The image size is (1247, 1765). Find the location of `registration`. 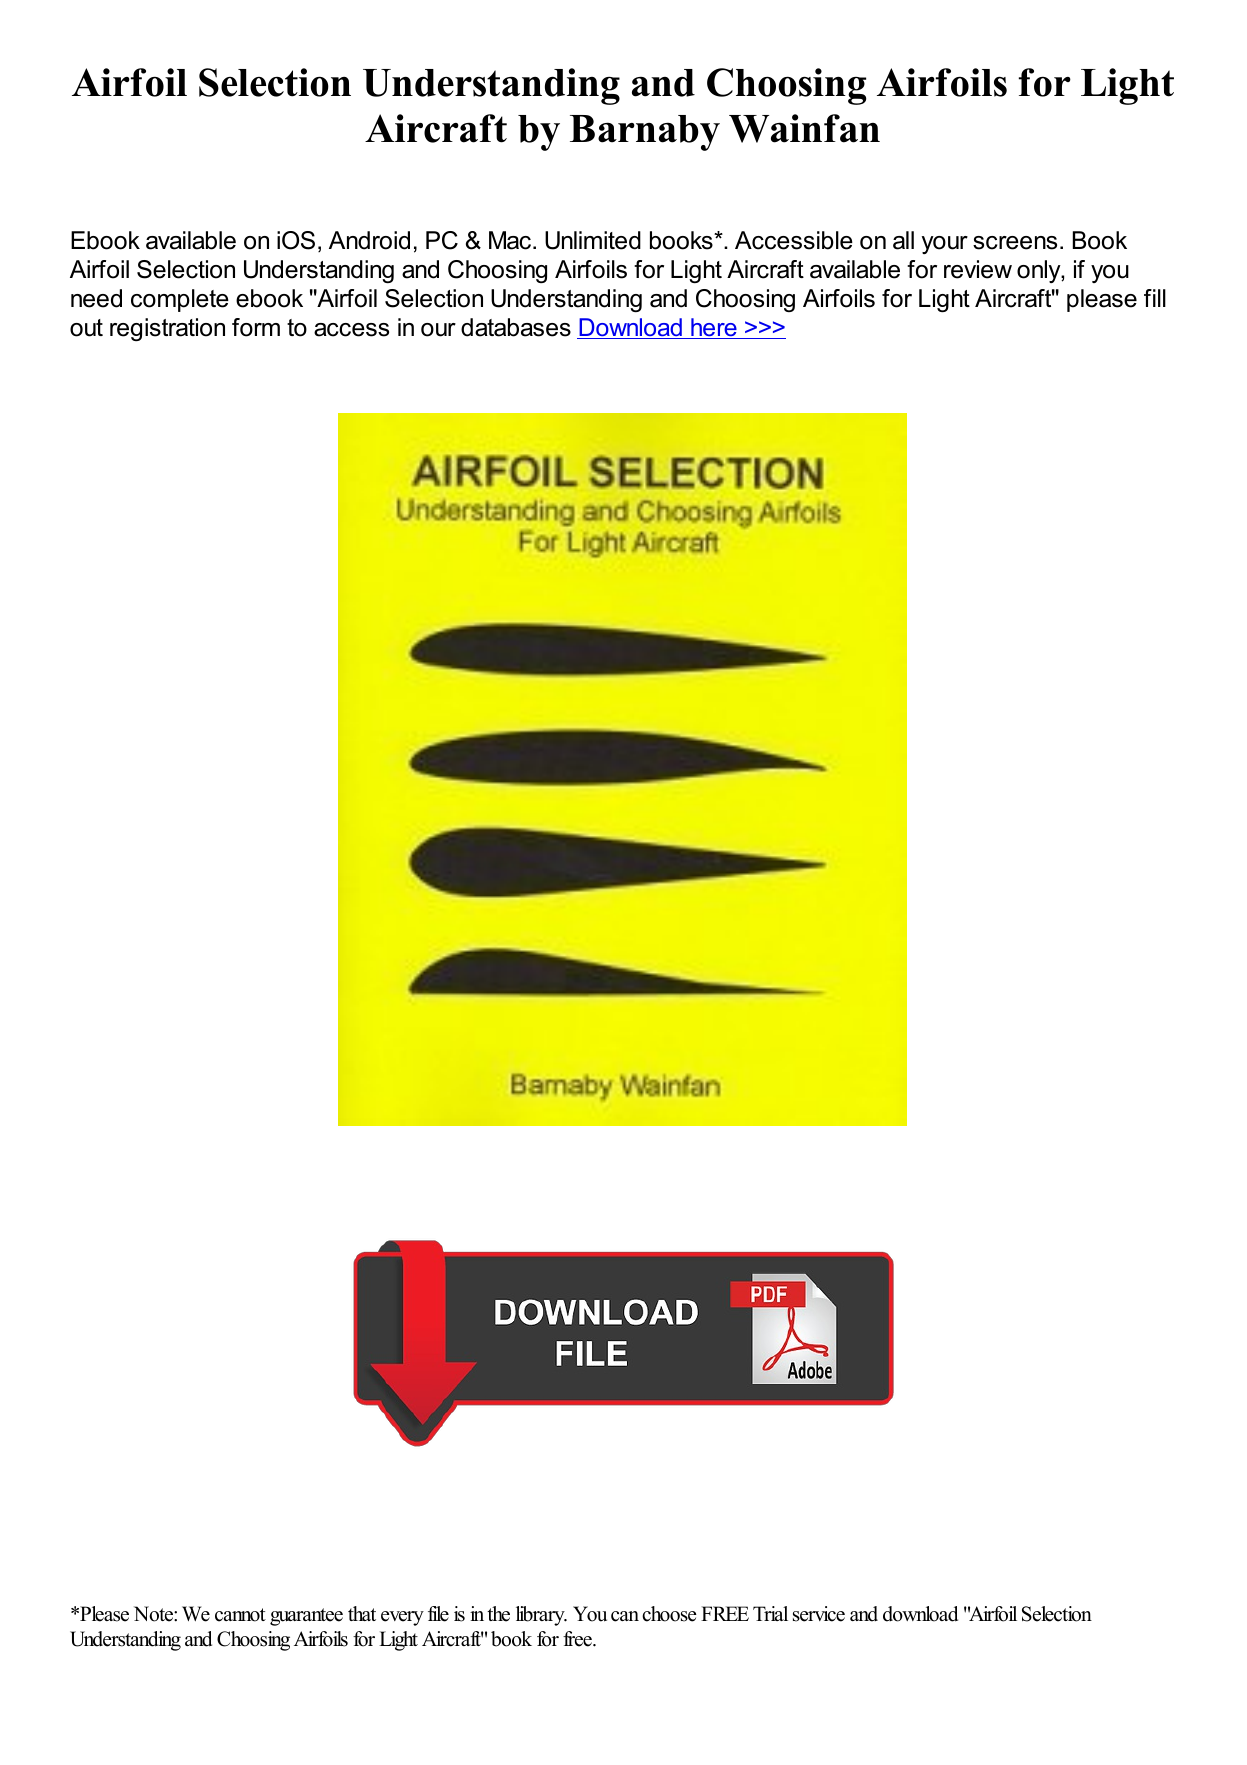

registration is located at coordinates (167, 329).
